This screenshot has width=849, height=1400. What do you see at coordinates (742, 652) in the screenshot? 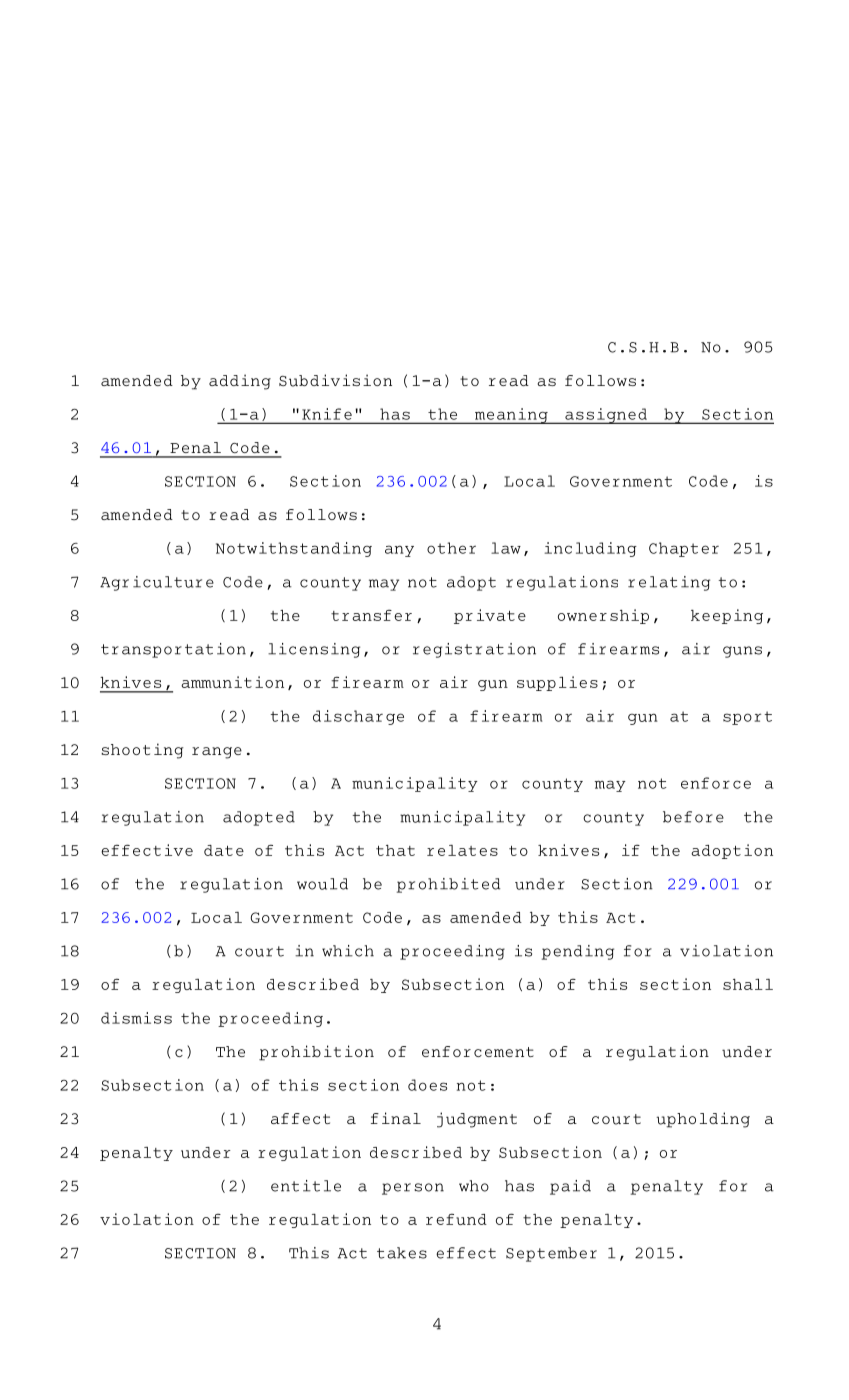
I see `guns` at bounding box center [742, 652].
